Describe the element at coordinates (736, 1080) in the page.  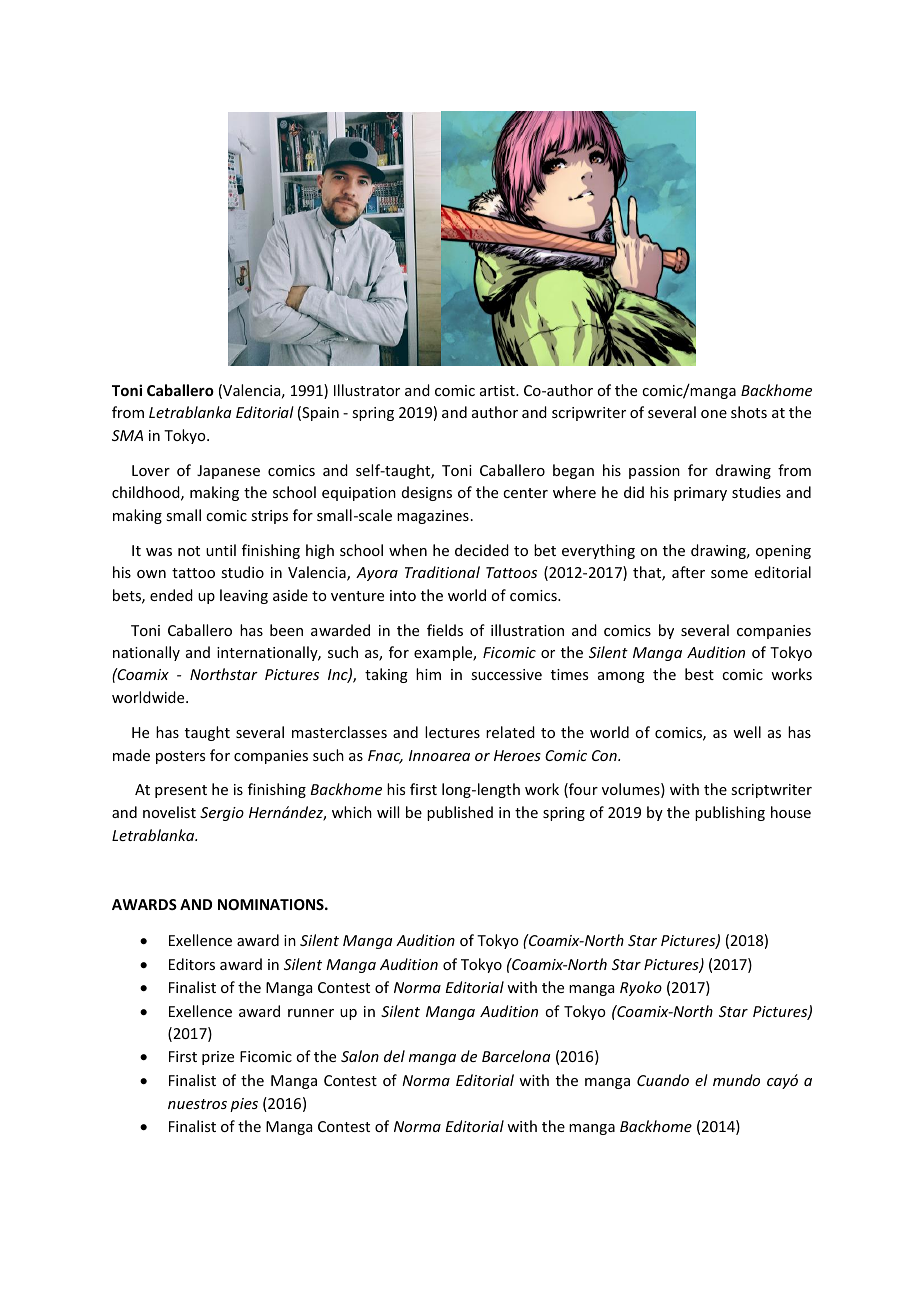
I see `mundo` at that location.
